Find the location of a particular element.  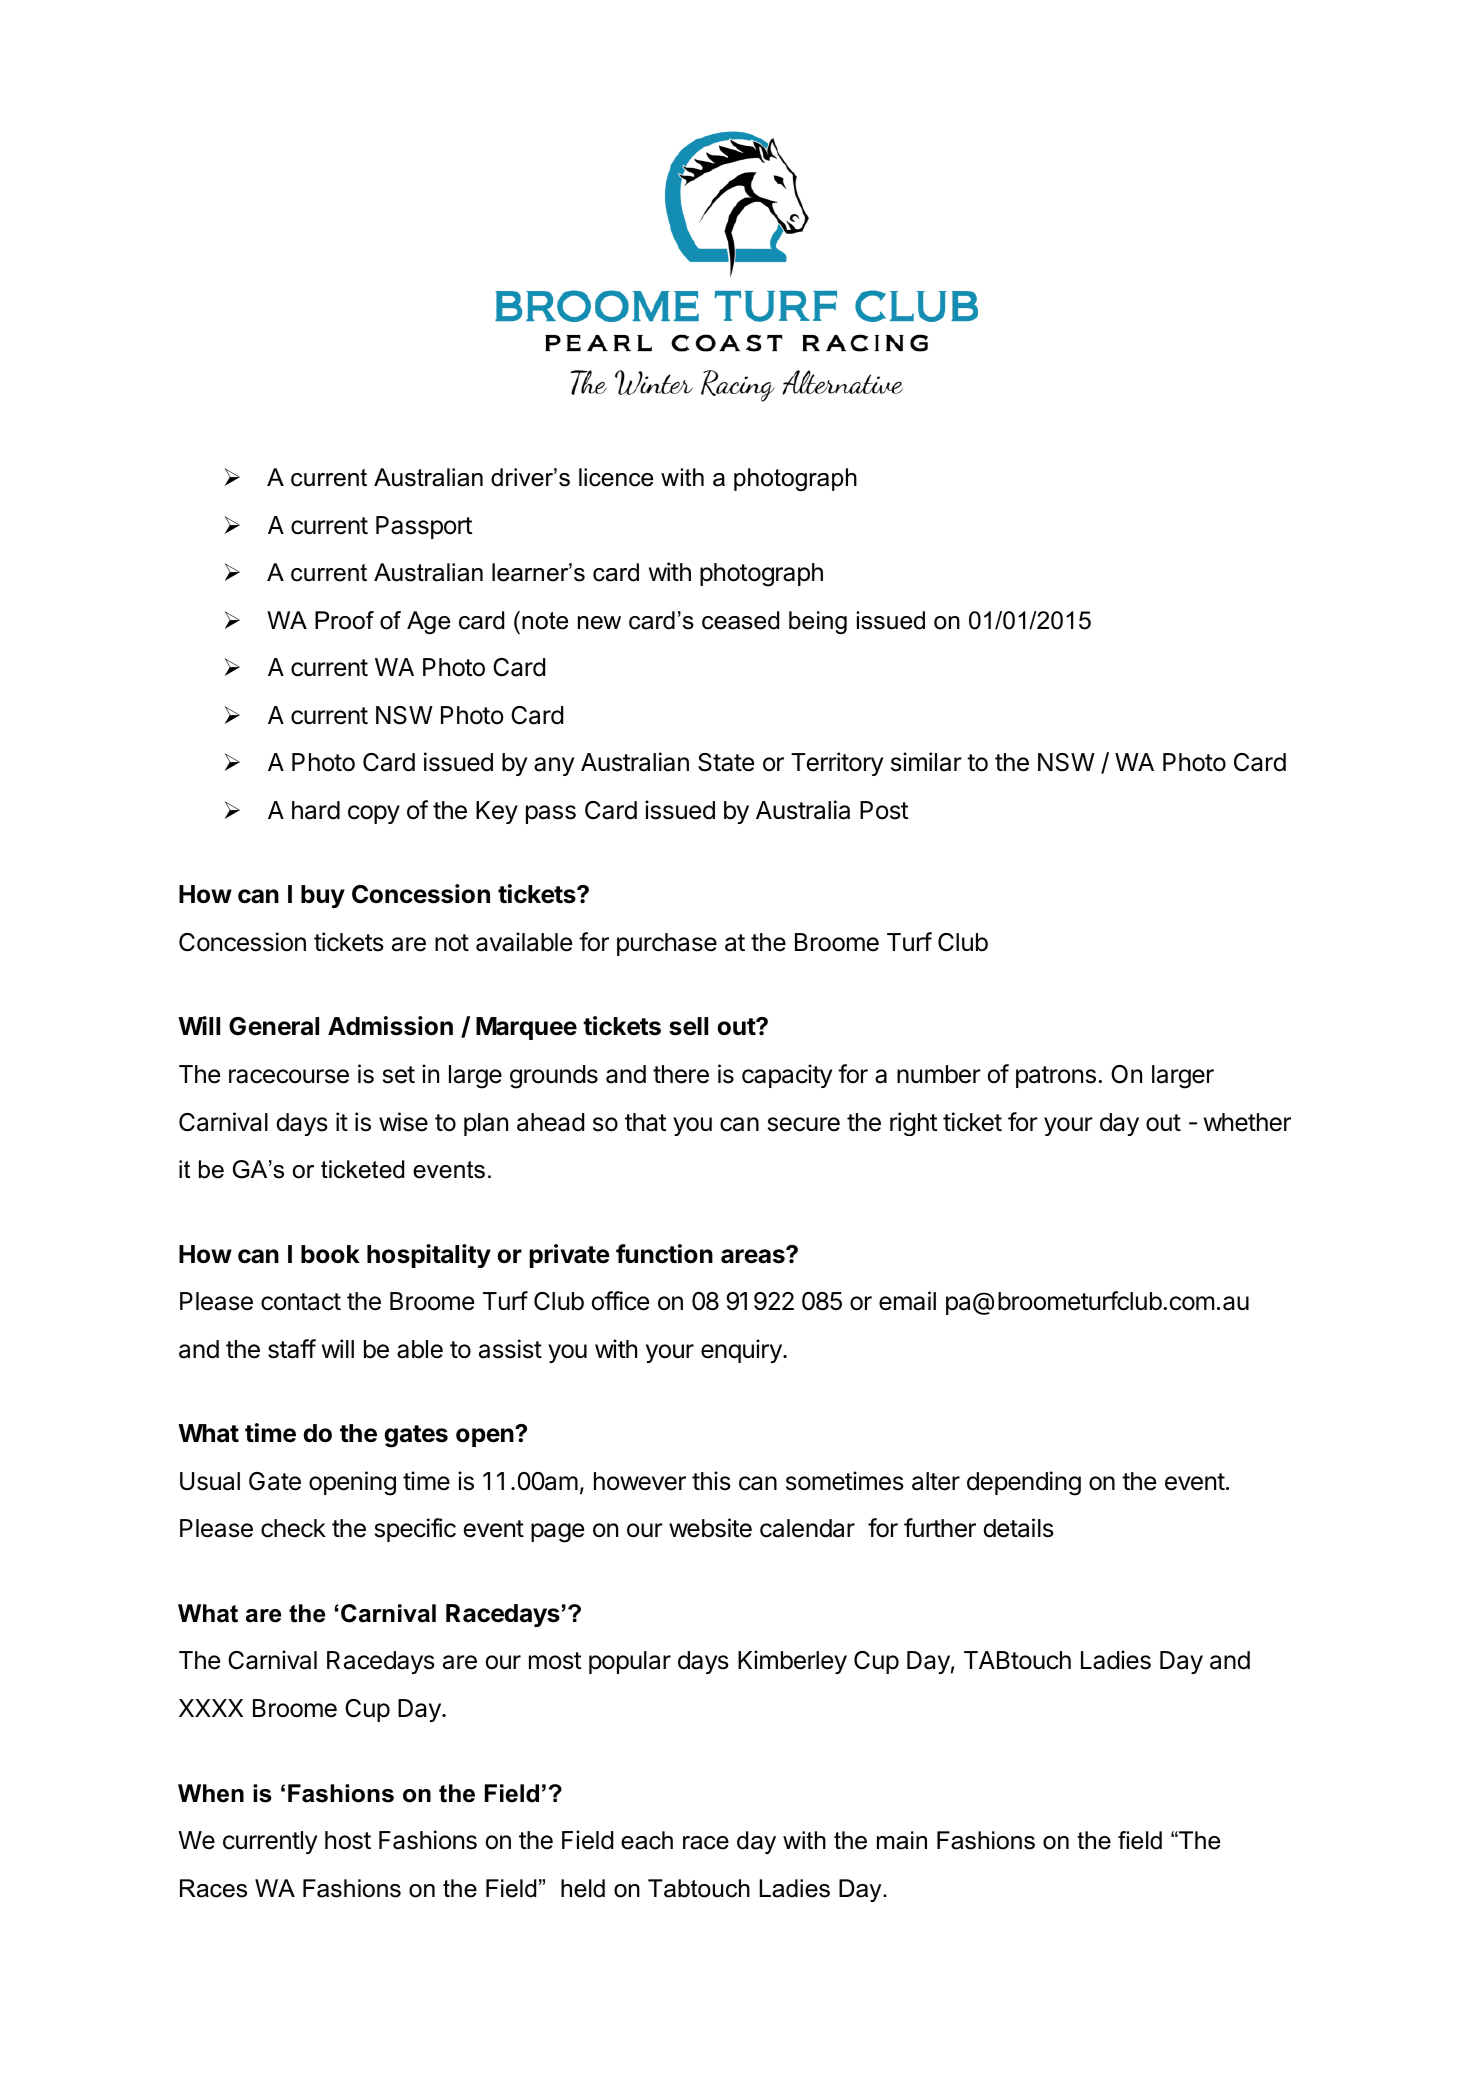

similar is located at coordinates (926, 762).
